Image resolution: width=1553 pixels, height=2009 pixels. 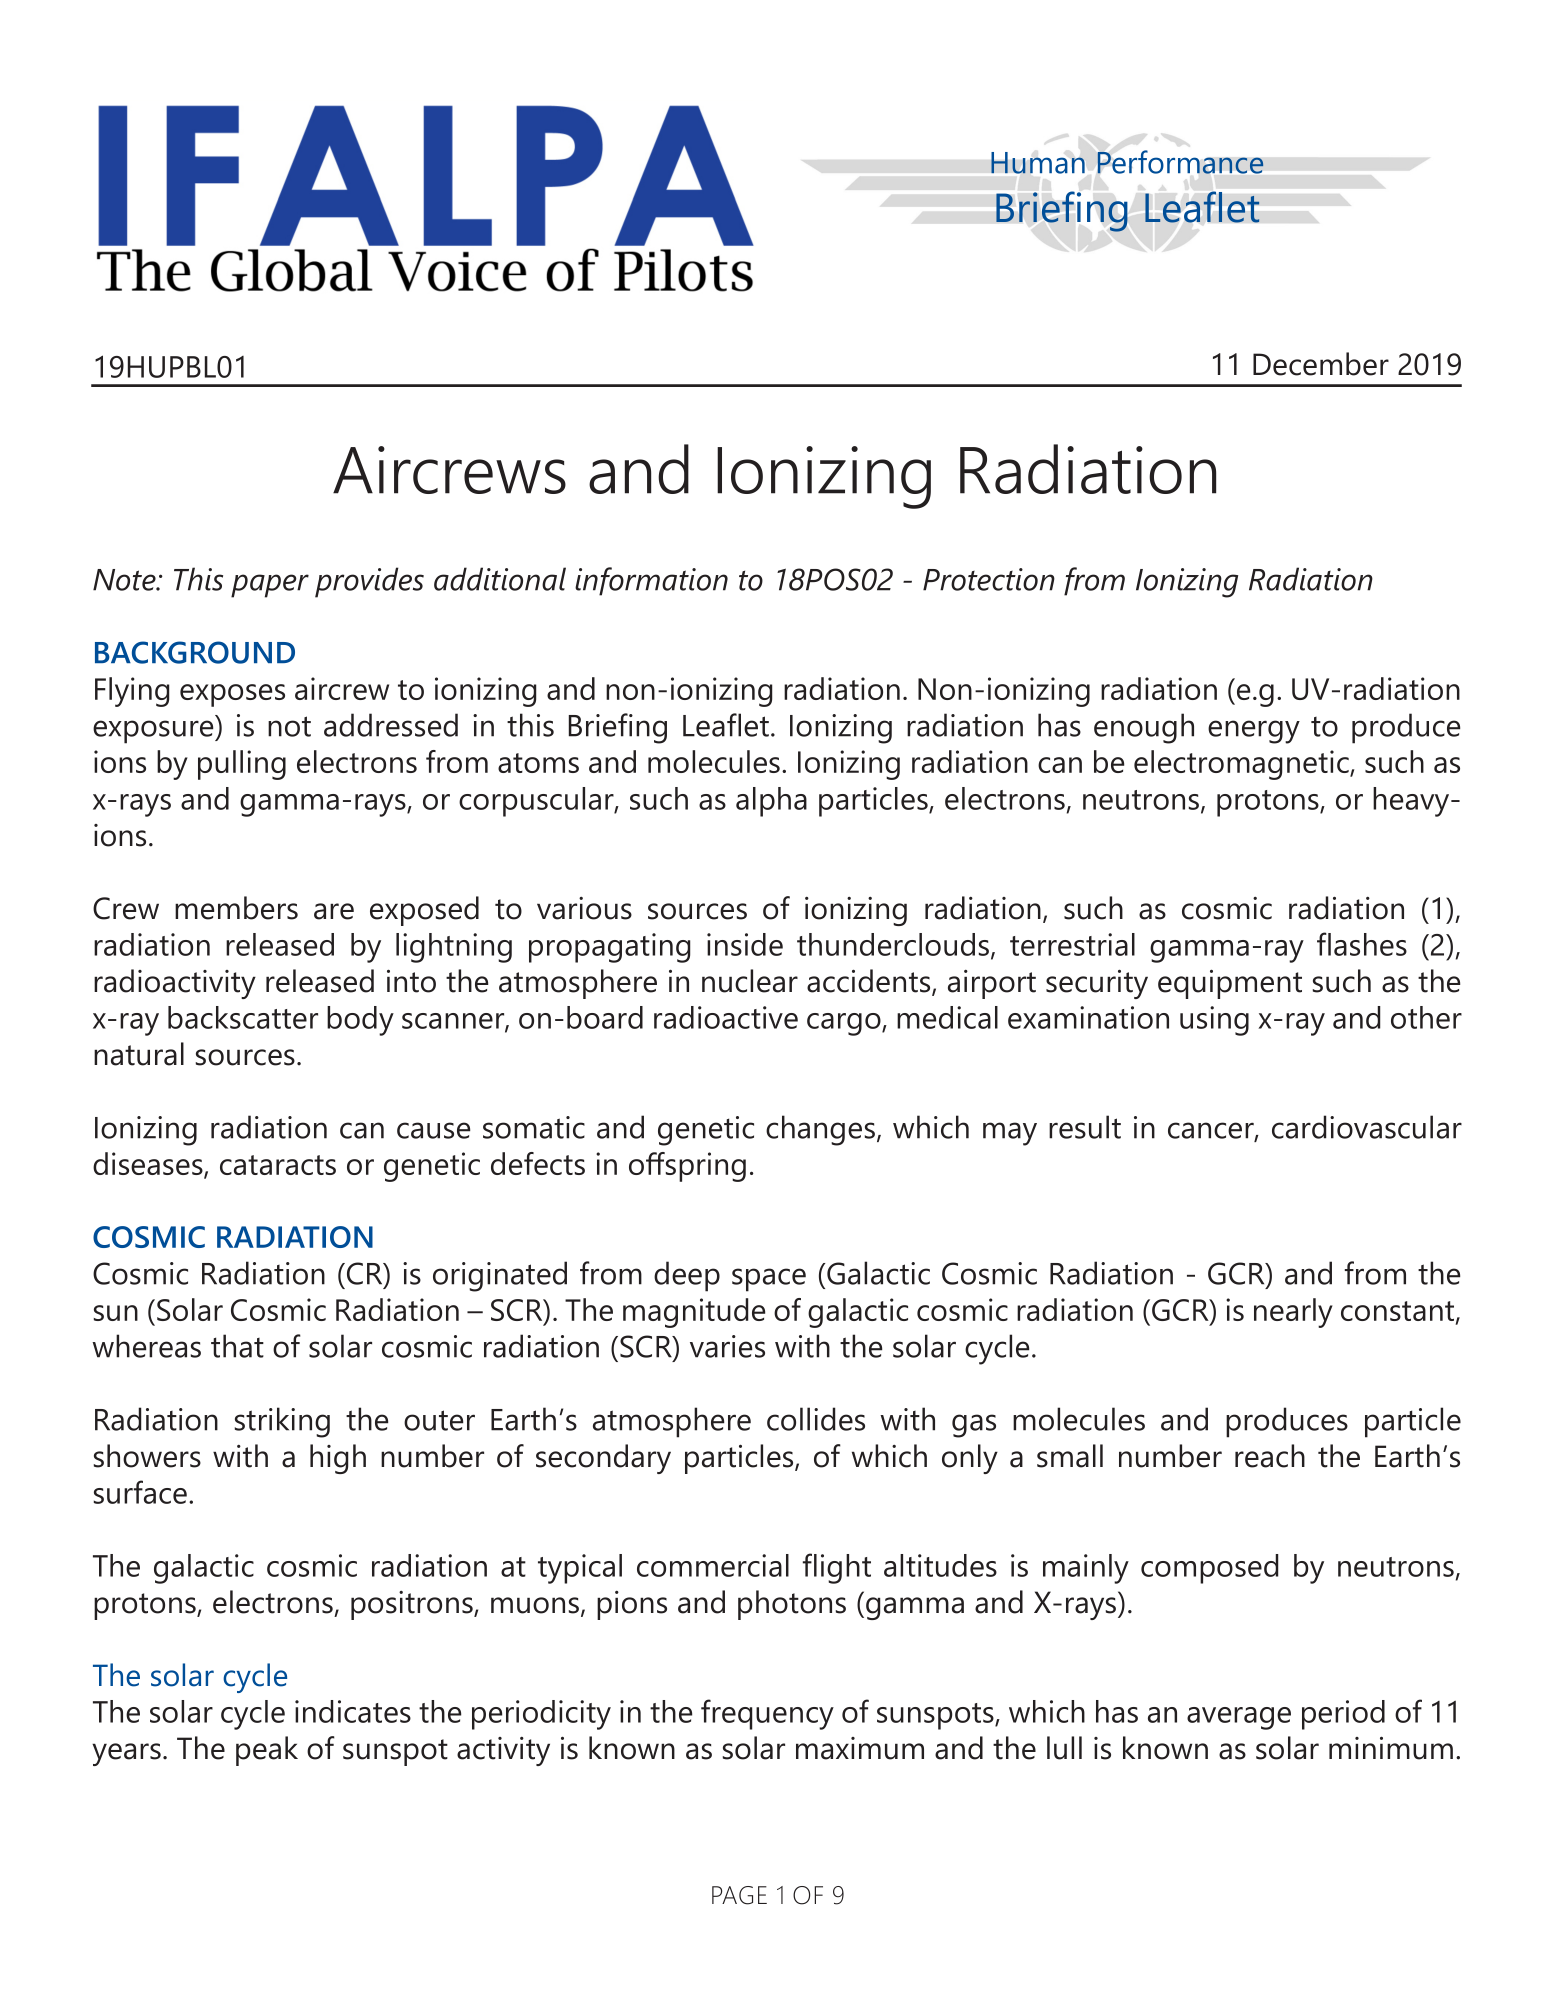 What do you see at coordinates (243, 1017) in the screenshot?
I see `backscatter` at bounding box center [243, 1017].
